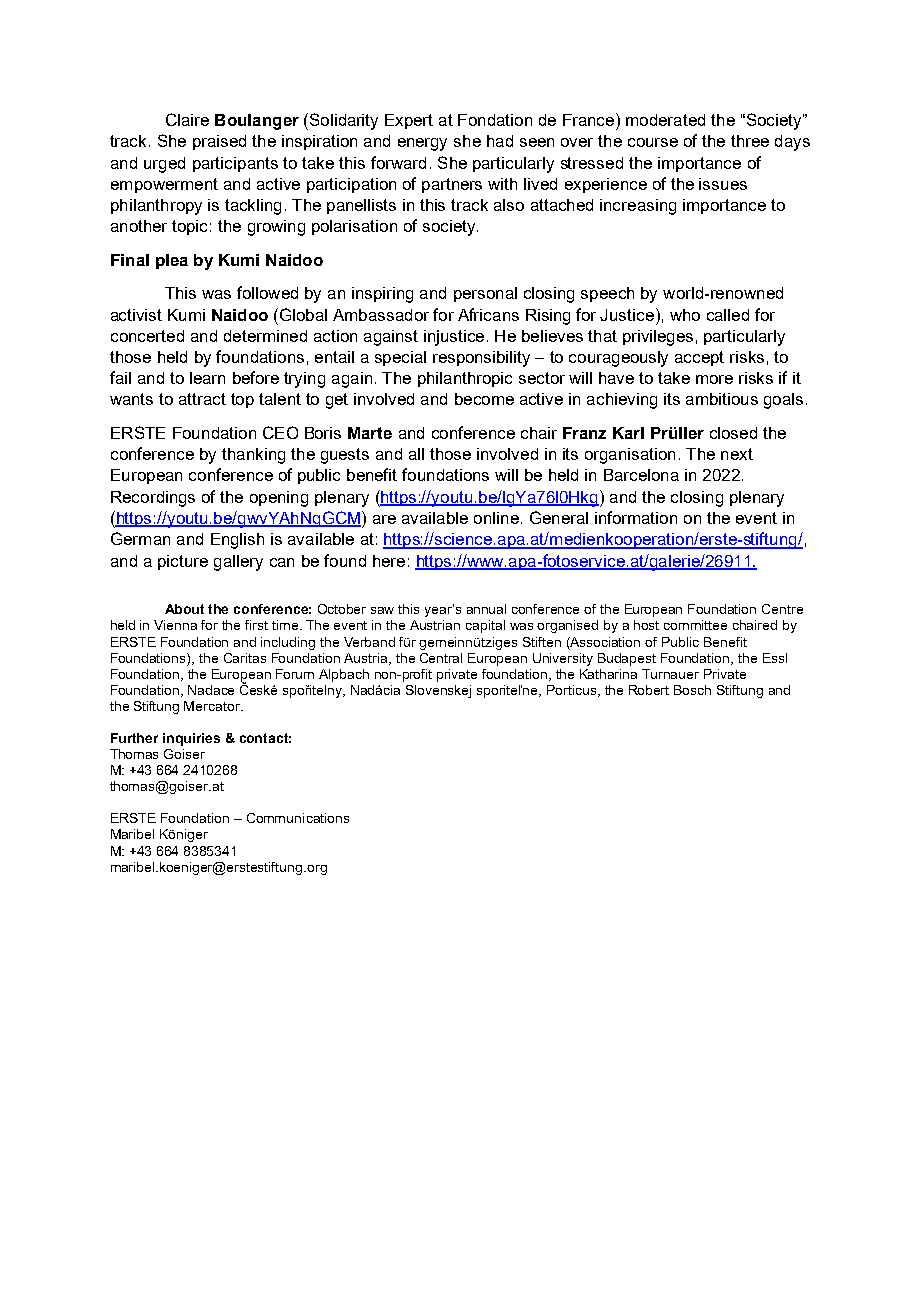 The width and height of the page is (924, 1308). Describe the element at coordinates (422, 144) in the page. I see `energy` at that location.
